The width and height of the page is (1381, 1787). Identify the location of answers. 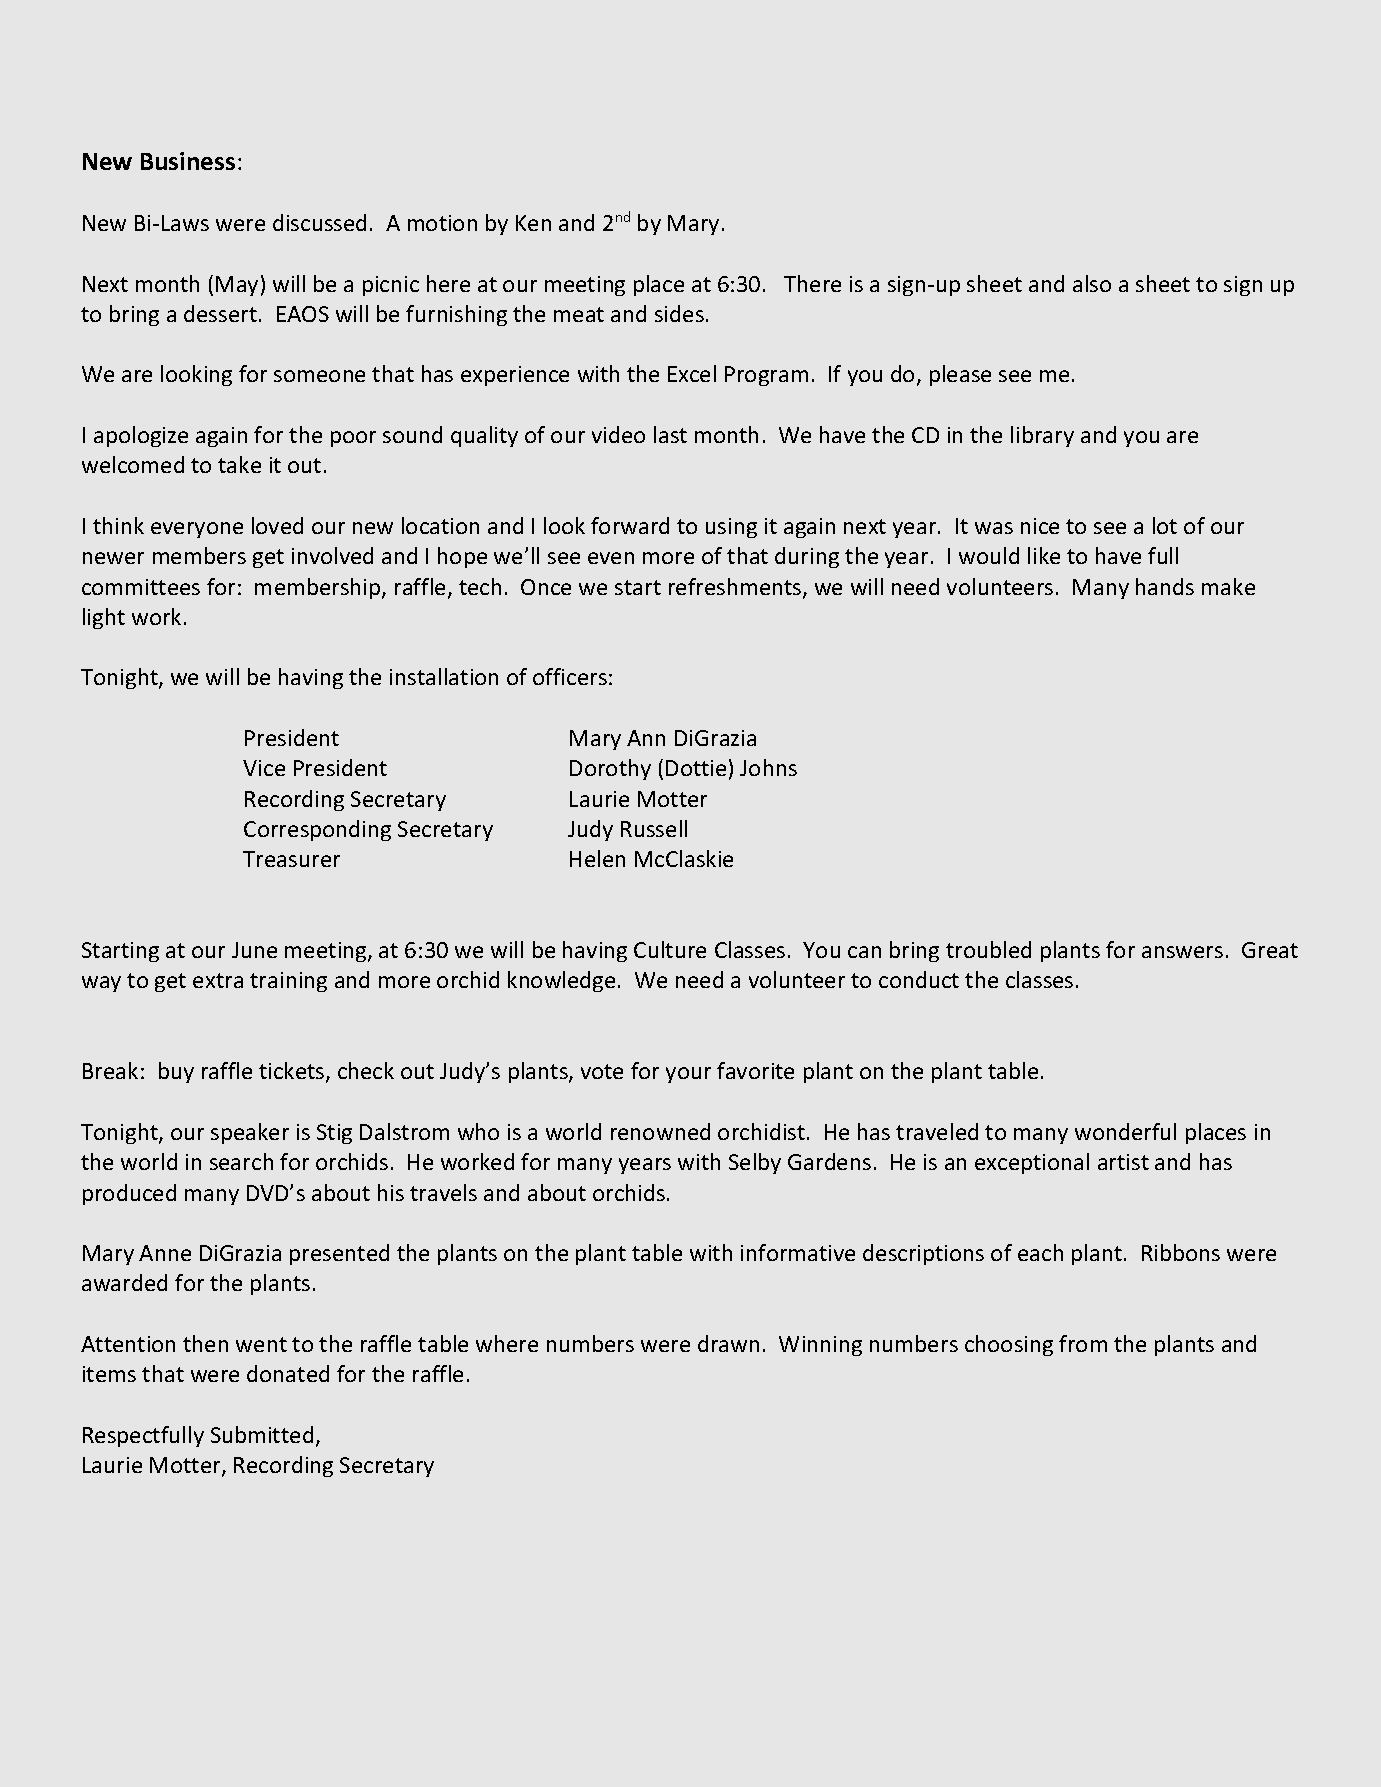
(1182, 952).
